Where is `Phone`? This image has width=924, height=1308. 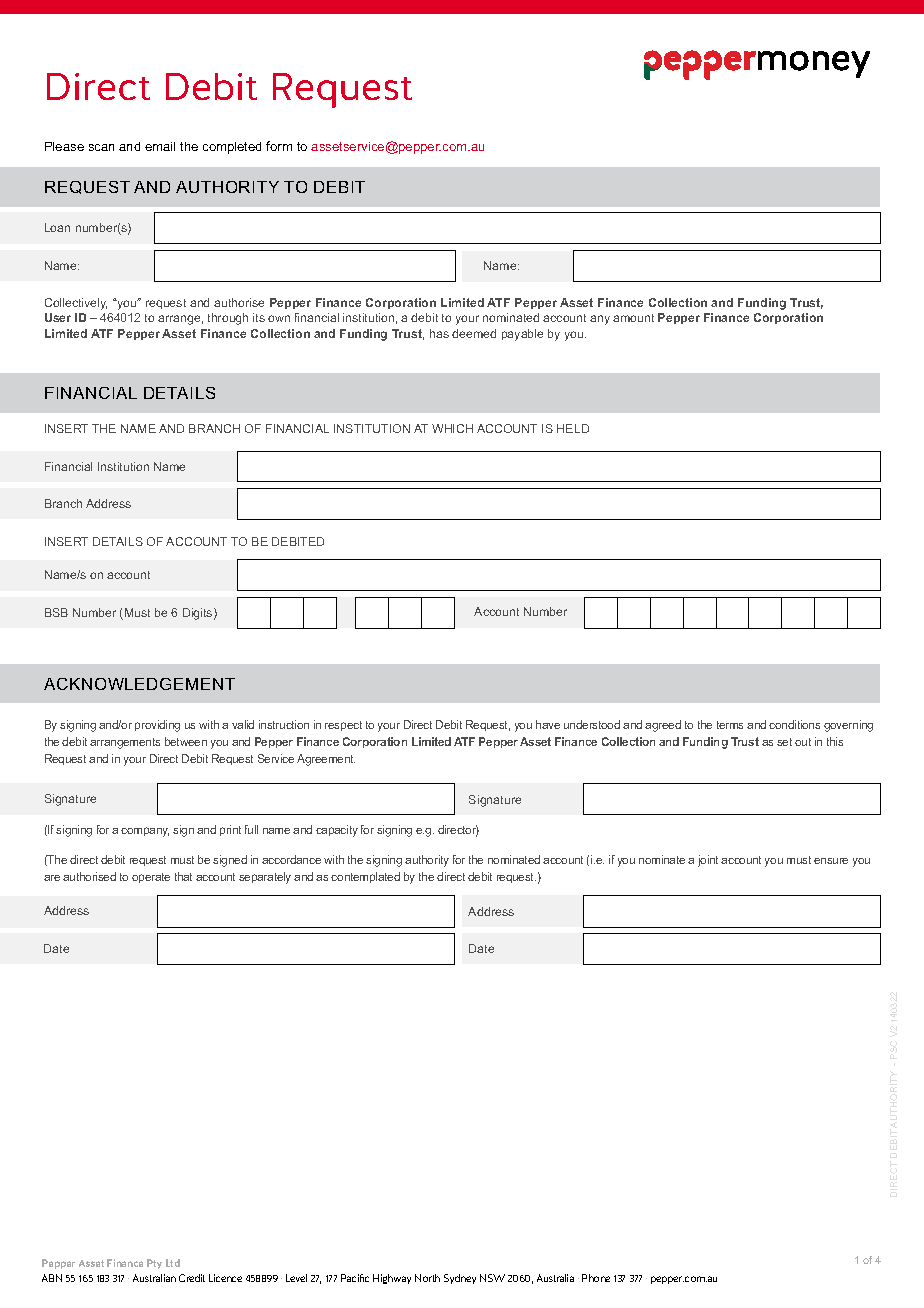 Phone is located at coordinates (596, 1278).
